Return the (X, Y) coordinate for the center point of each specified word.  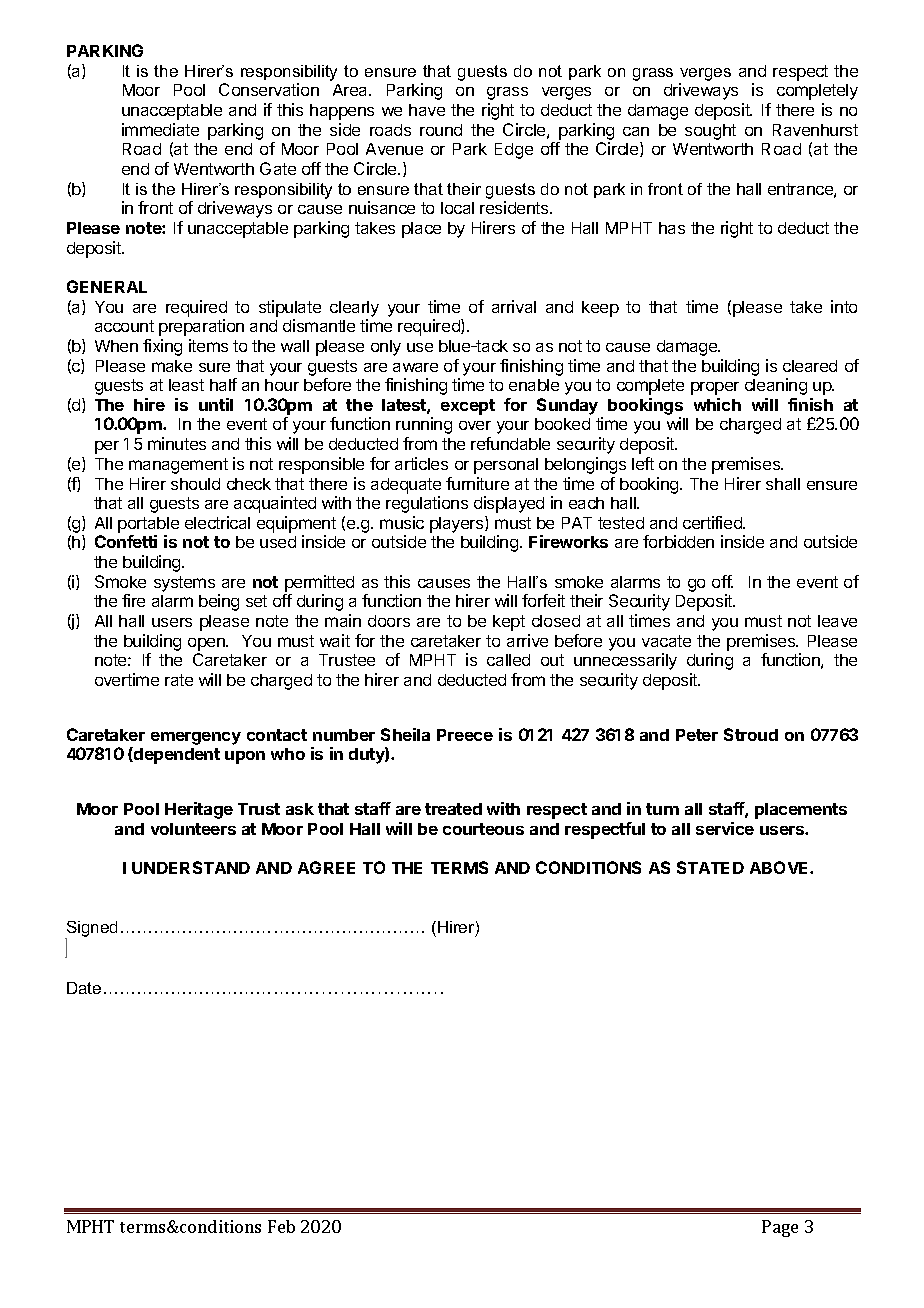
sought (710, 132)
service (725, 828)
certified (713, 522)
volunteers (193, 829)
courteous (483, 829)
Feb (281, 1226)
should (195, 484)
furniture (477, 483)
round (441, 130)
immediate (160, 129)
